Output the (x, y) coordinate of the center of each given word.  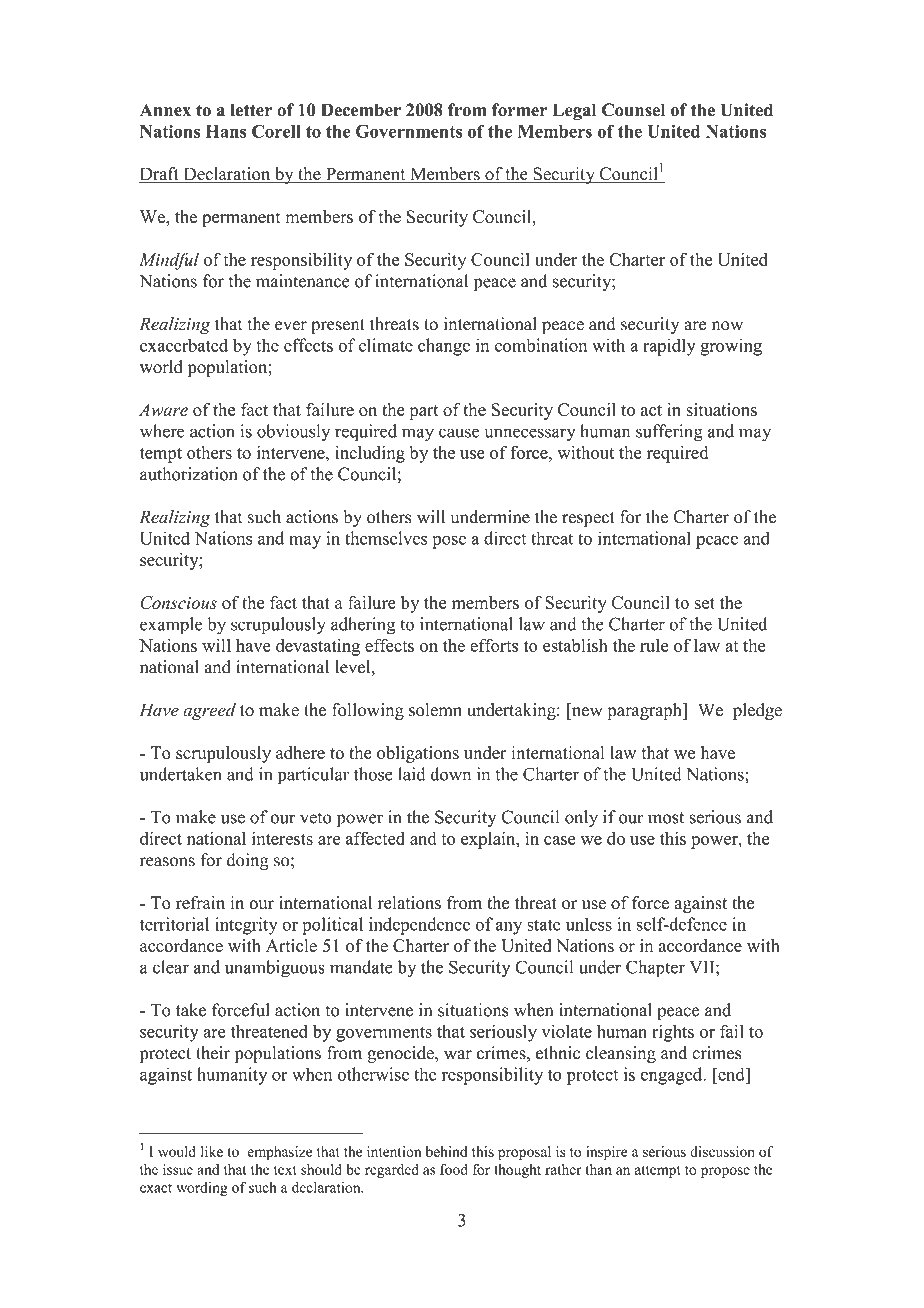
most (666, 818)
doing (248, 861)
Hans (226, 131)
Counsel (633, 110)
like (212, 1151)
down (450, 774)
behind (446, 1151)
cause (459, 433)
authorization (189, 474)
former (519, 110)
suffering (669, 433)
